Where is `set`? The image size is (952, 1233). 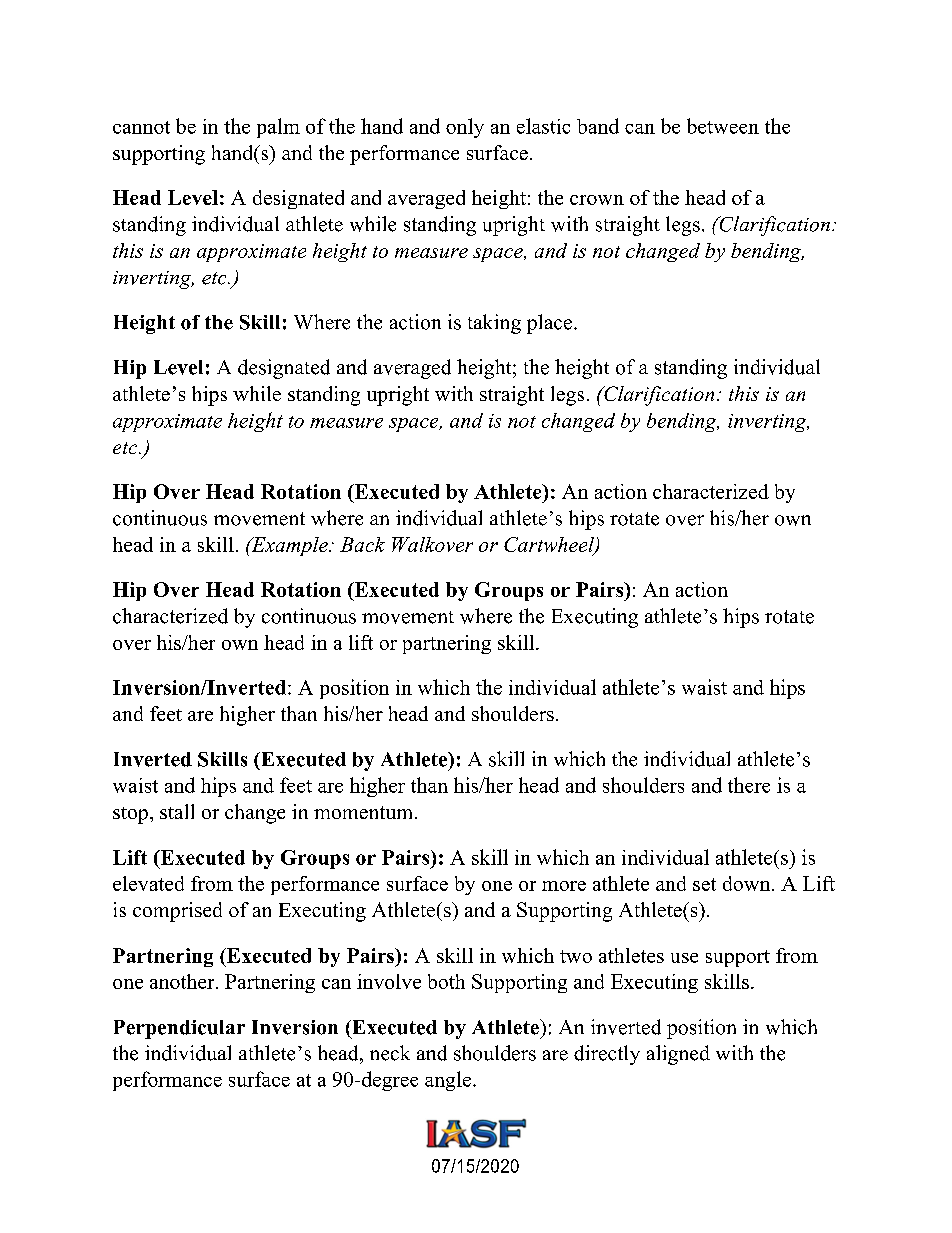 set is located at coordinates (704, 884).
